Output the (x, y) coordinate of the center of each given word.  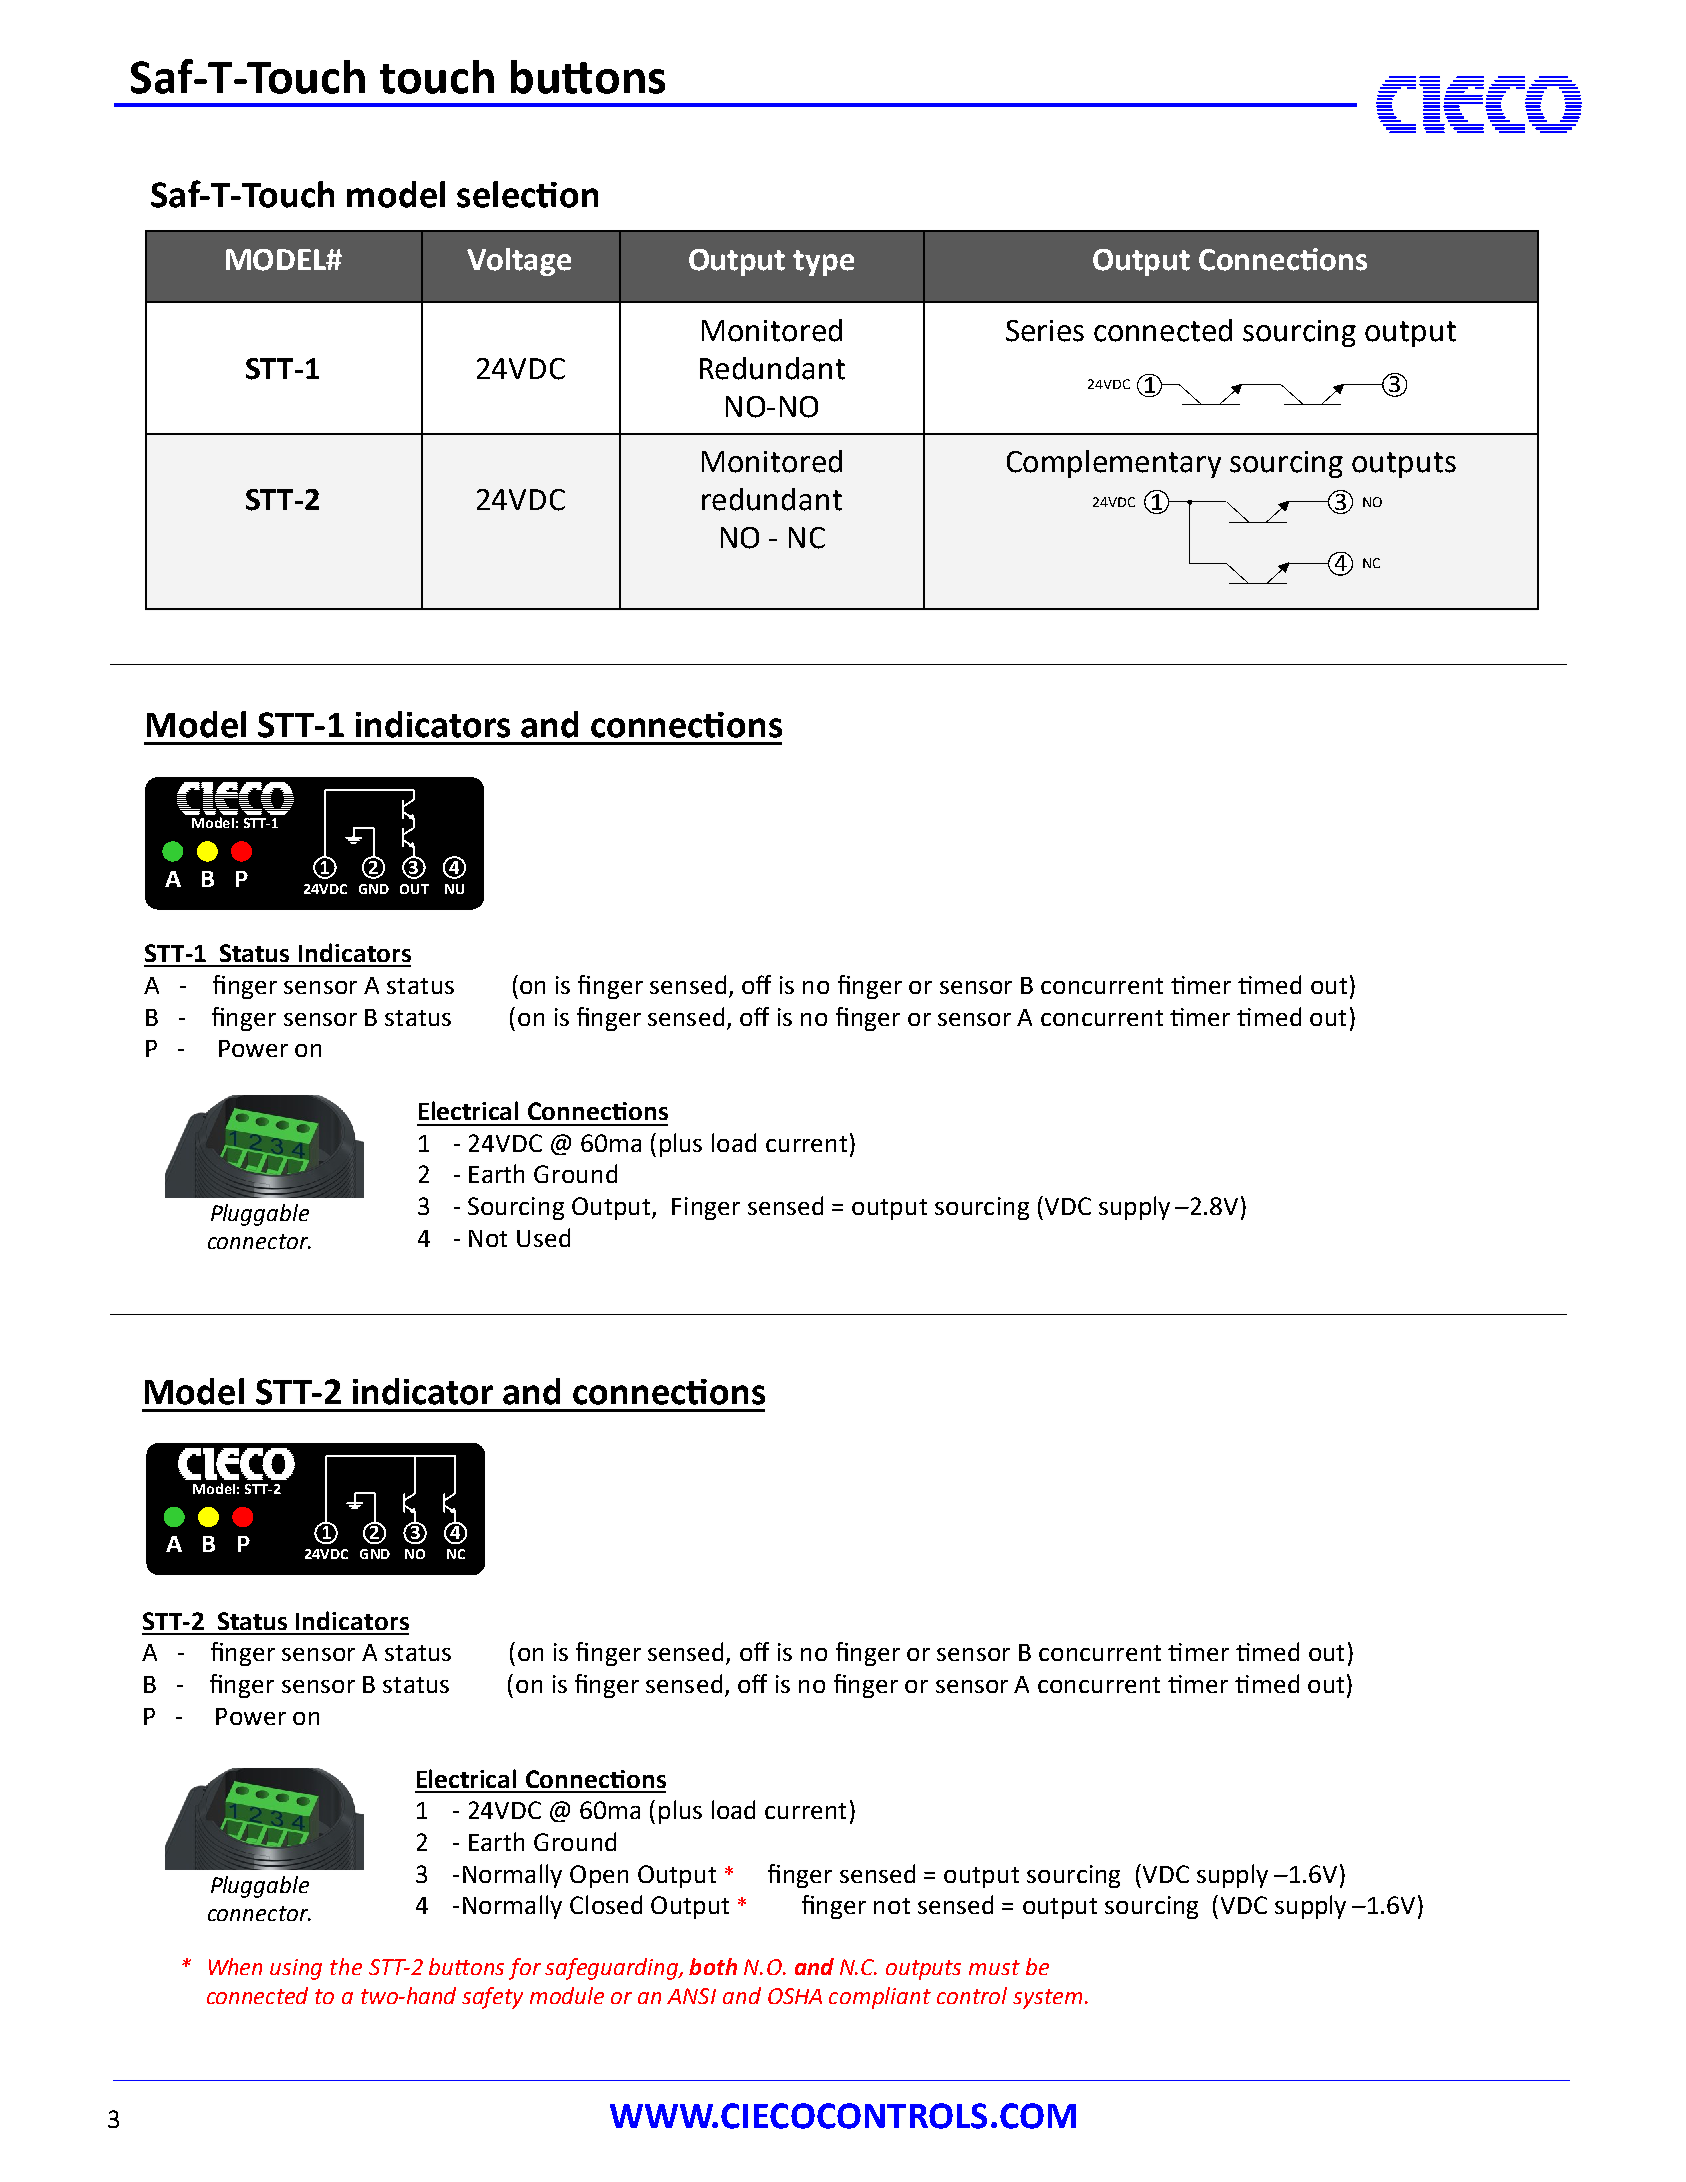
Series (1045, 331)
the (346, 1966)
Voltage (519, 262)
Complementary (1114, 464)
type (823, 263)
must (994, 1967)
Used (543, 1237)
